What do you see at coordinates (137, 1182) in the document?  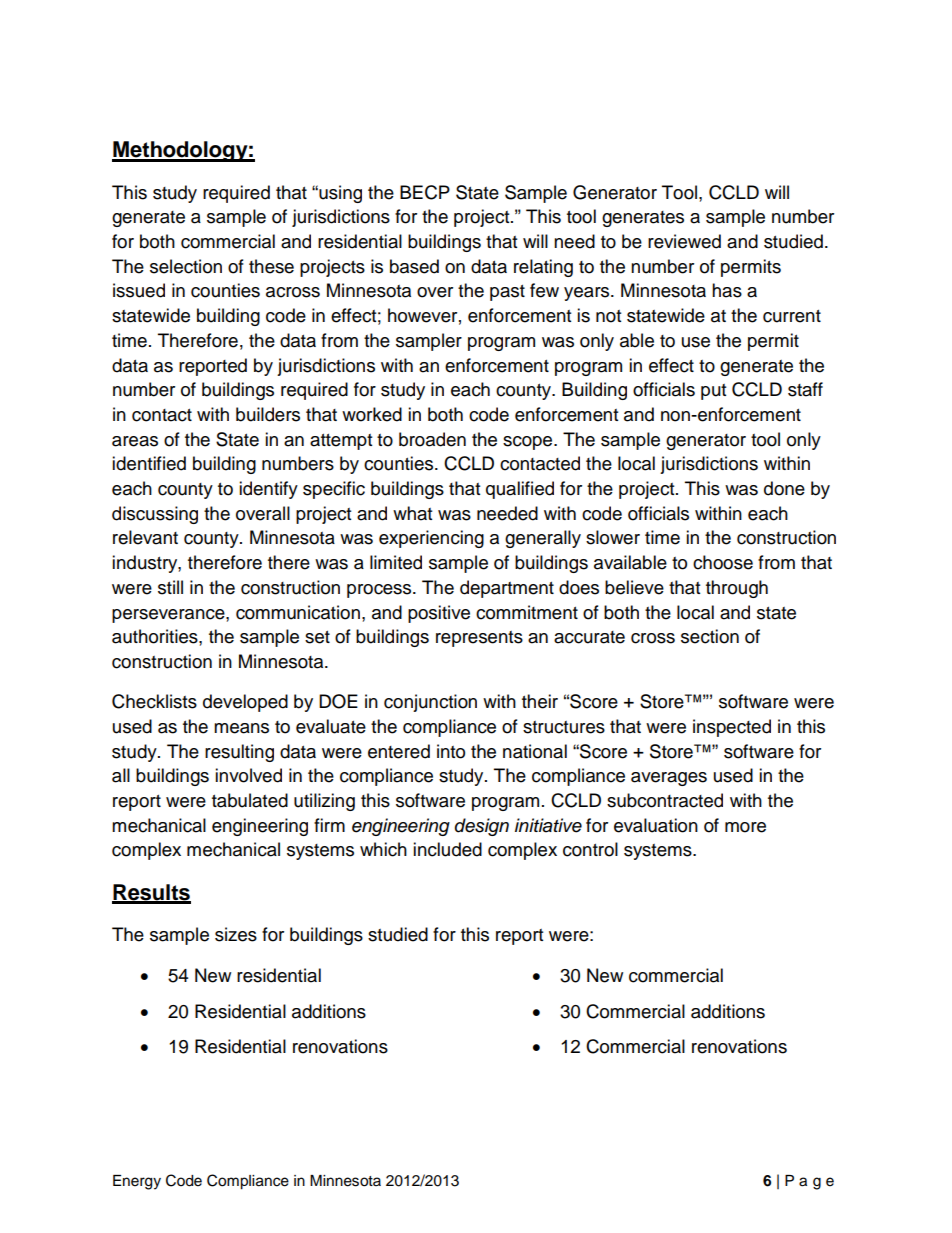 I see `Energy` at bounding box center [137, 1182].
